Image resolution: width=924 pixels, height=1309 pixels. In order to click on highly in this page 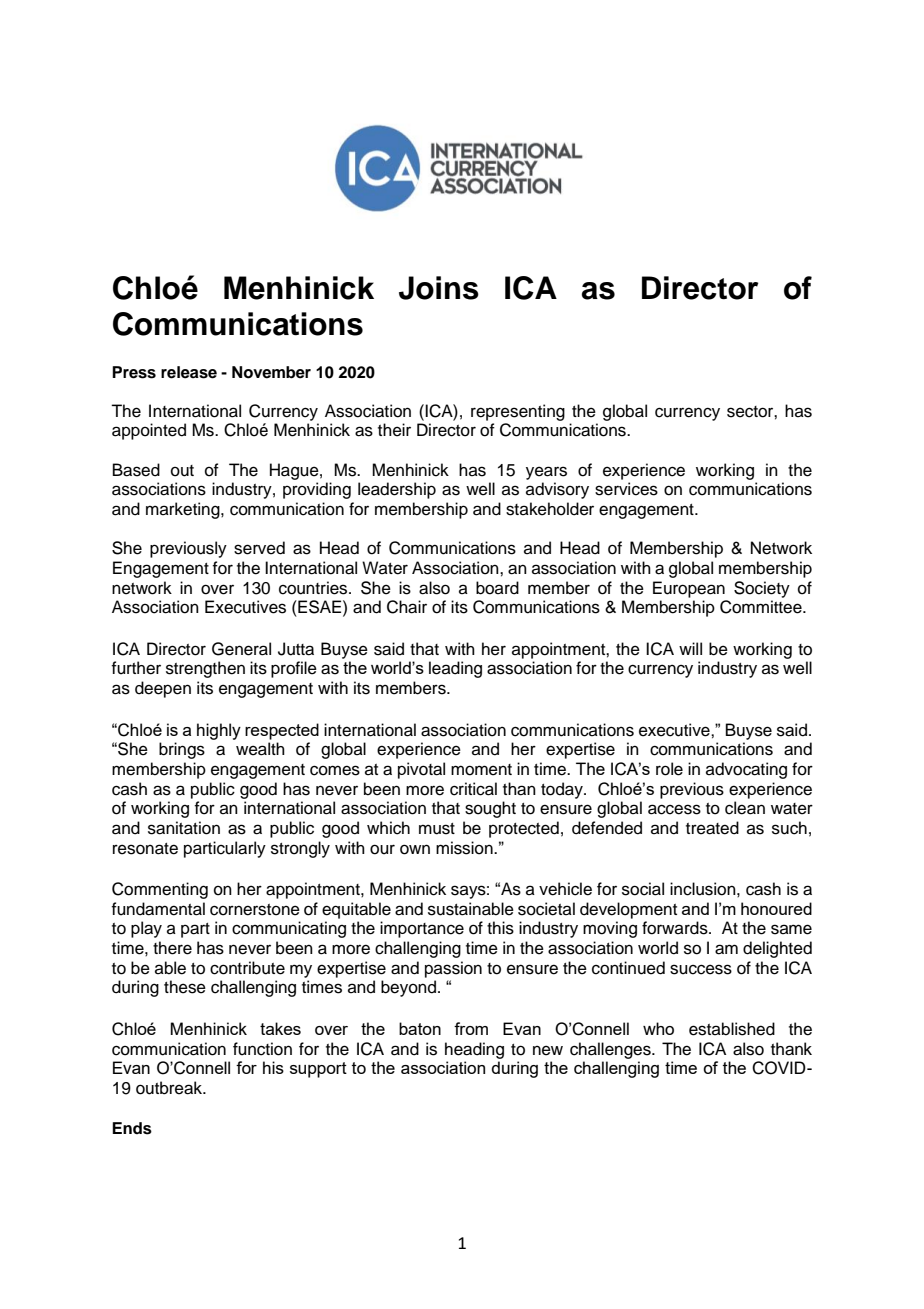, I will do `click(219, 731)`.
